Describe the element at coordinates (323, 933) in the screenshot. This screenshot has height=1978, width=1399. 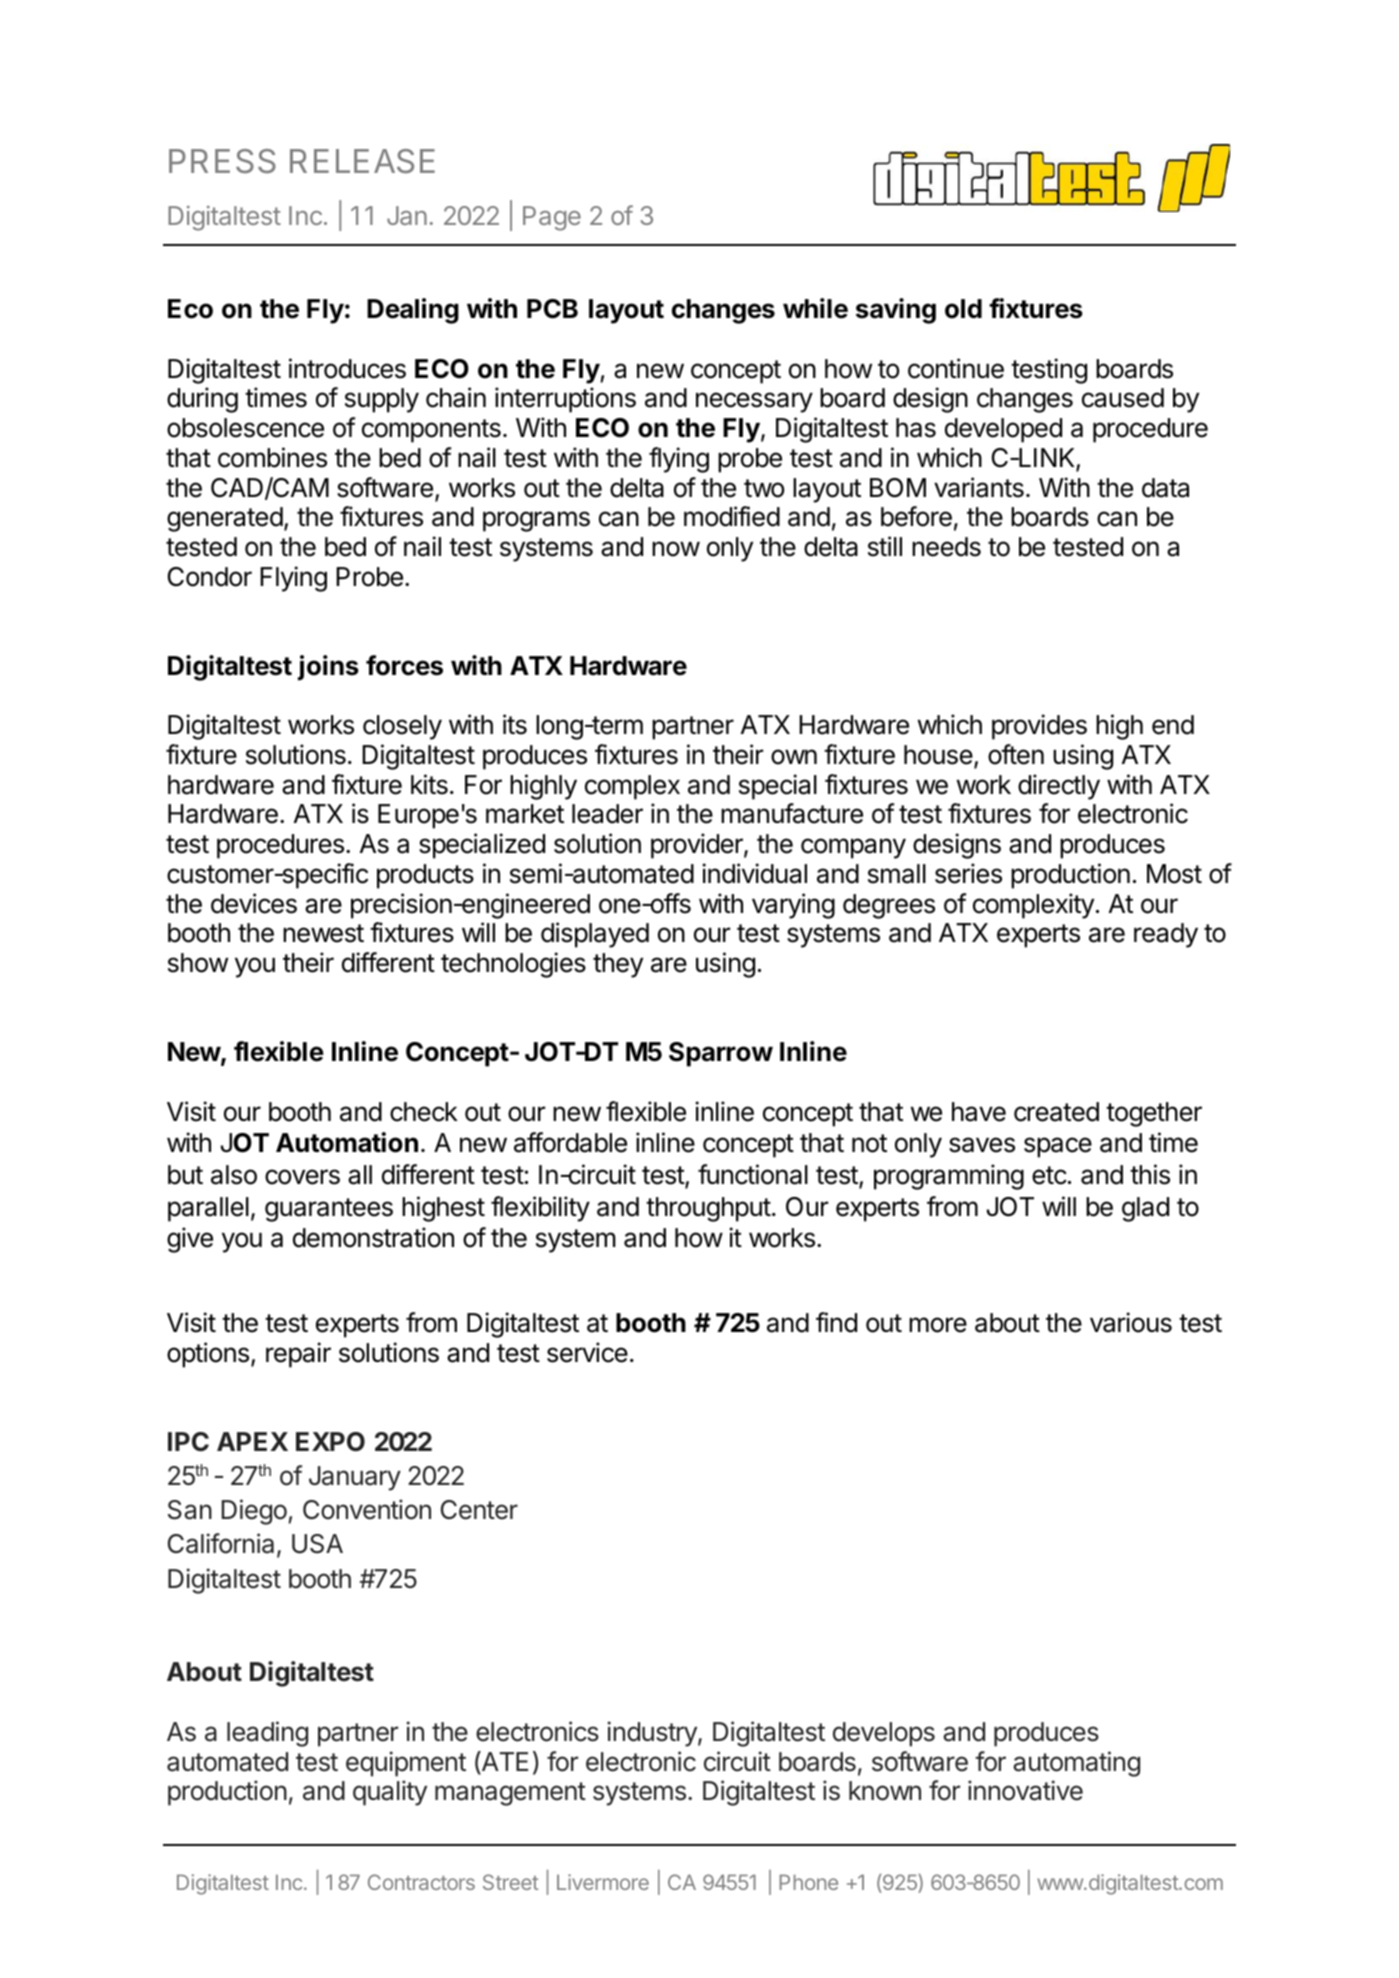
I see `newest` at that location.
